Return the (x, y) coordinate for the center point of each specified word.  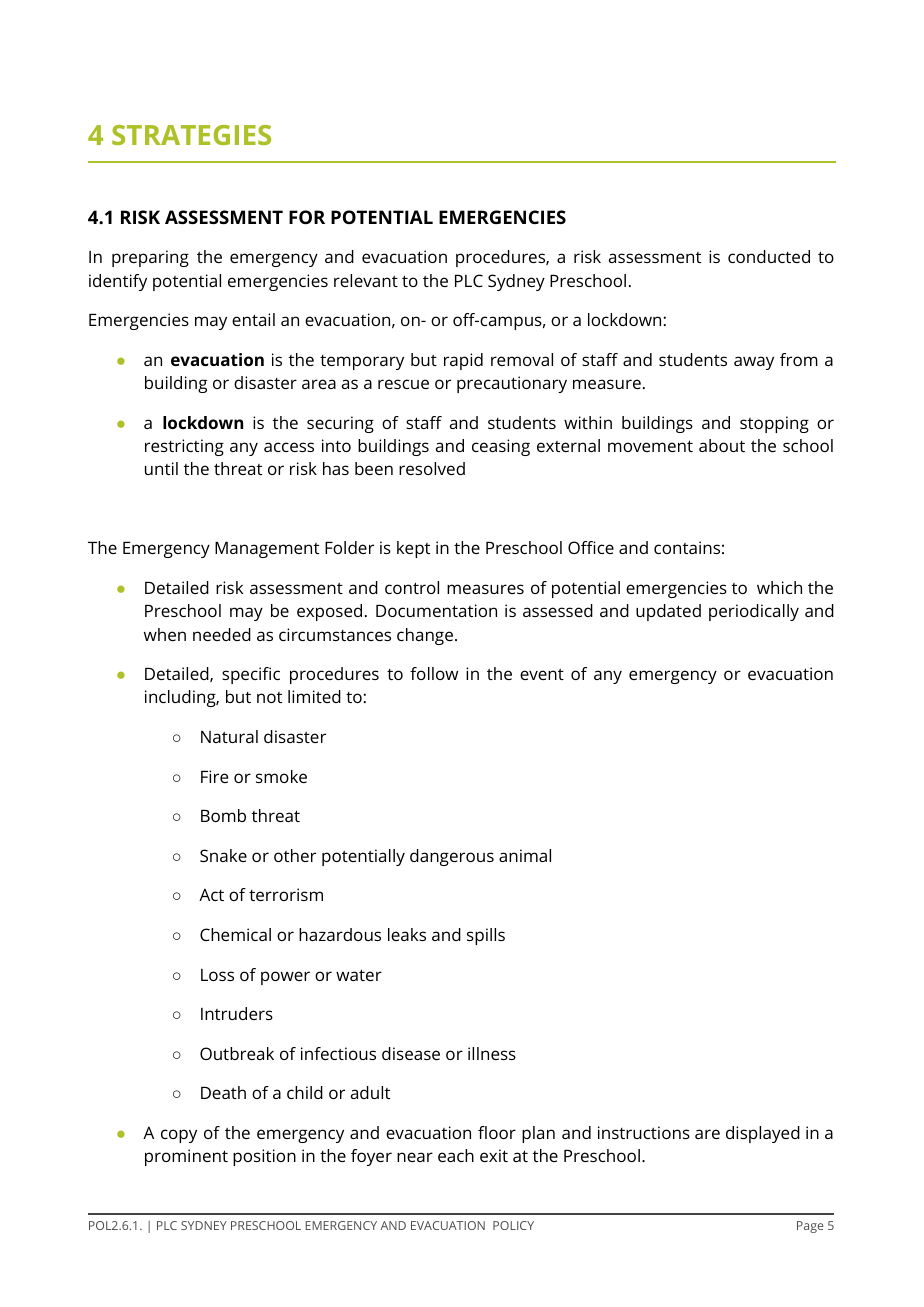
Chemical (235, 934)
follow (434, 673)
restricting (184, 447)
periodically (754, 612)
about (722, 445)
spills (486, 936)
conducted (769, 256)
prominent (186, 1157)
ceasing (501, 447)
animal (525, 855)
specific (251, 675)
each (456, 1155)
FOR (307, 217)
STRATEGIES (191, 135)
